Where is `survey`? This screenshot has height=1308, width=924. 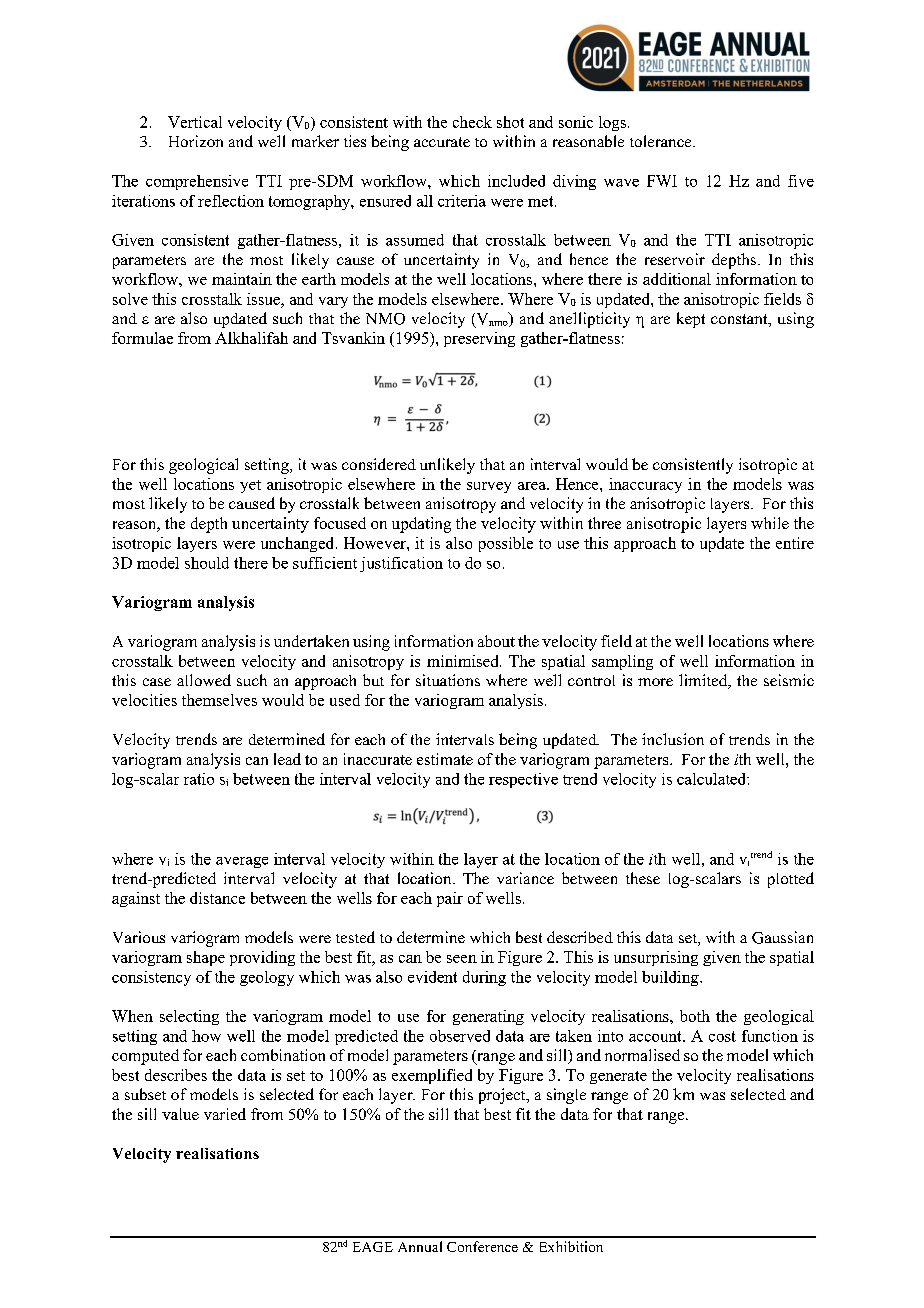 survey is located at coordinates (489, 487).
